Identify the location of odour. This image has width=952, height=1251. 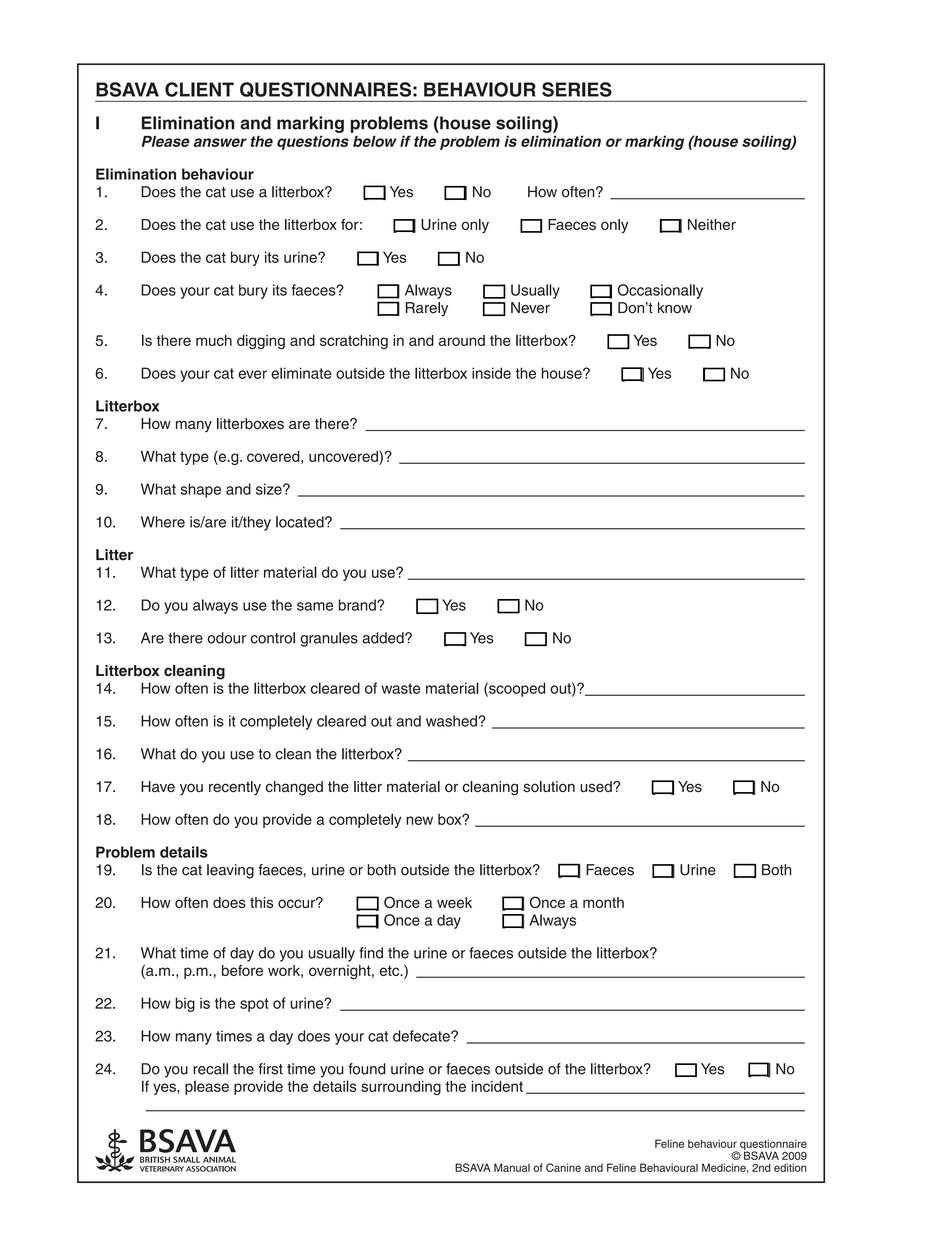
(226, 638).
